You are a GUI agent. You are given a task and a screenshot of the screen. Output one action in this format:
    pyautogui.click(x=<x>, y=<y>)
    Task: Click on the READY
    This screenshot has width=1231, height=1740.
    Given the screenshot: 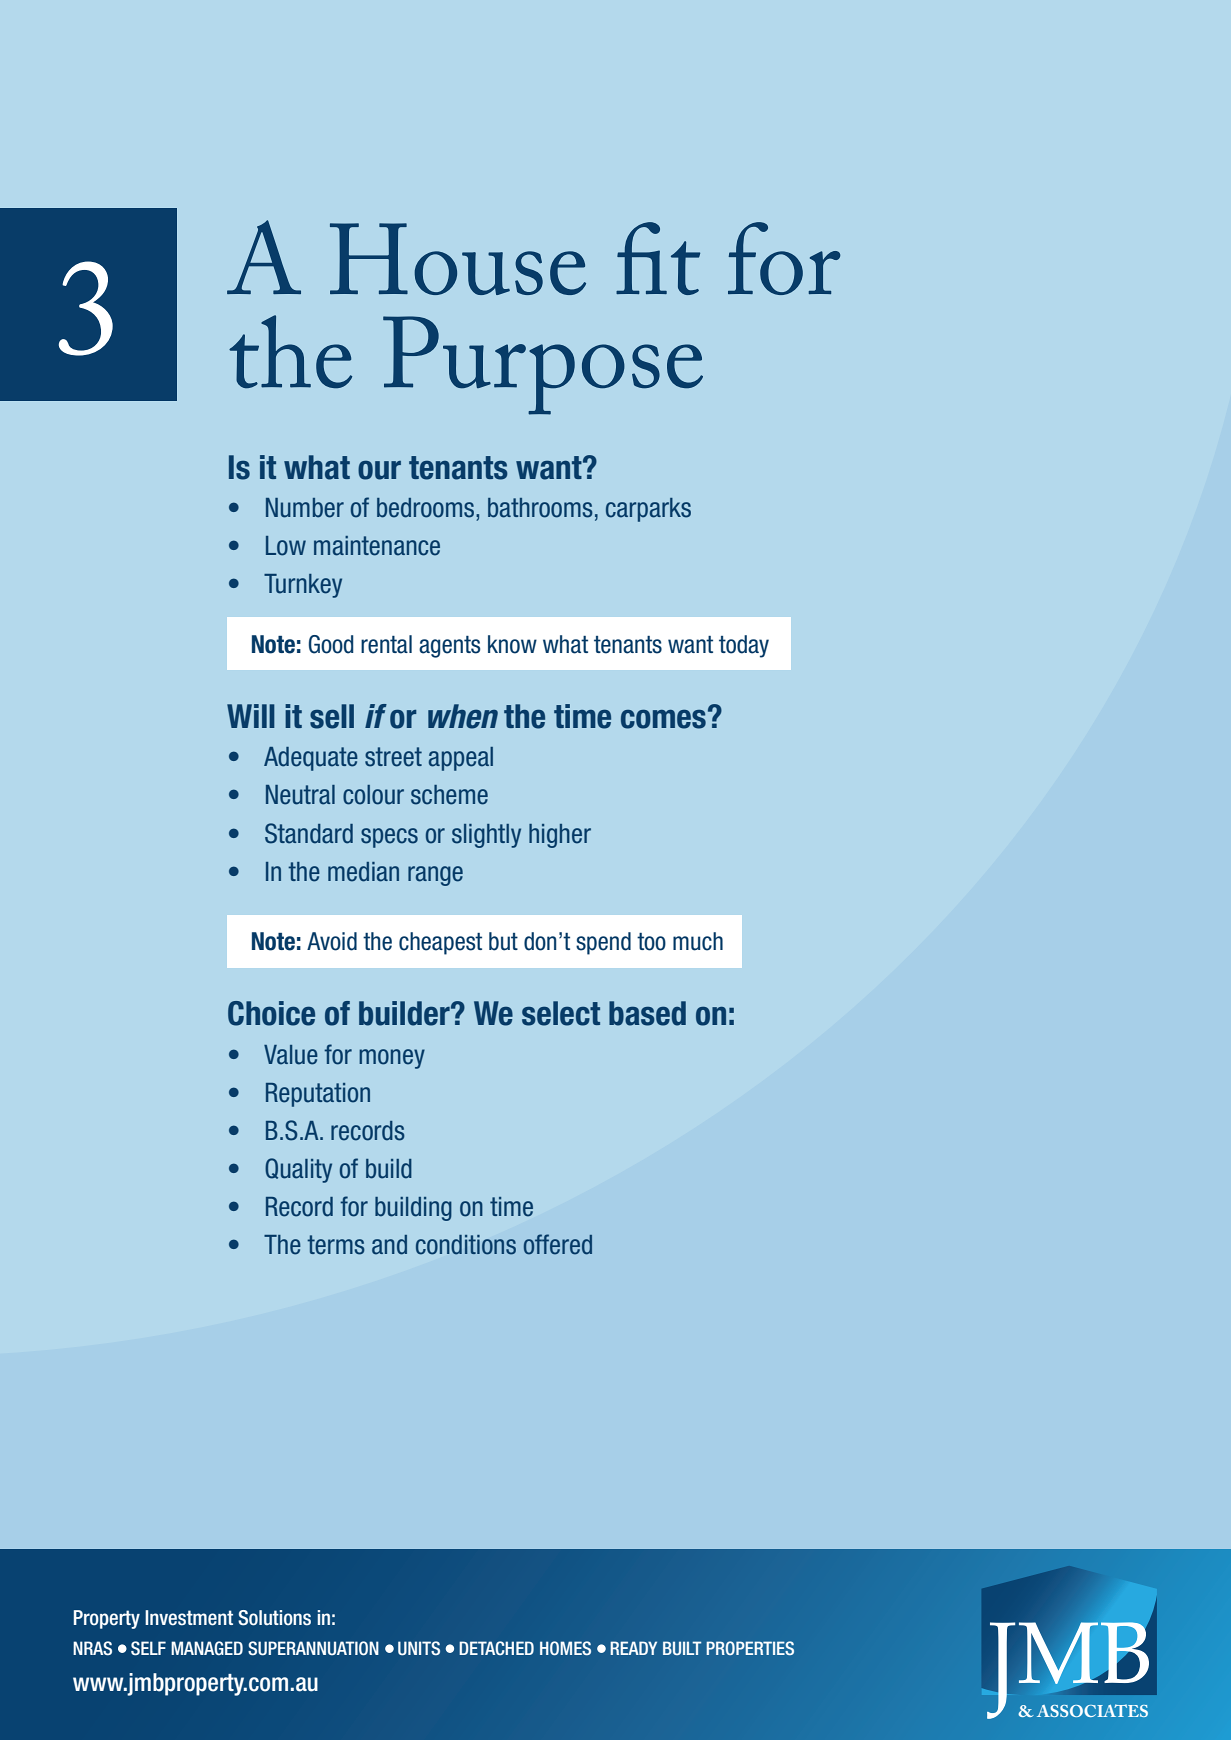 What is the action you would take?
    pyautogui.click(x=633, y=1648)
